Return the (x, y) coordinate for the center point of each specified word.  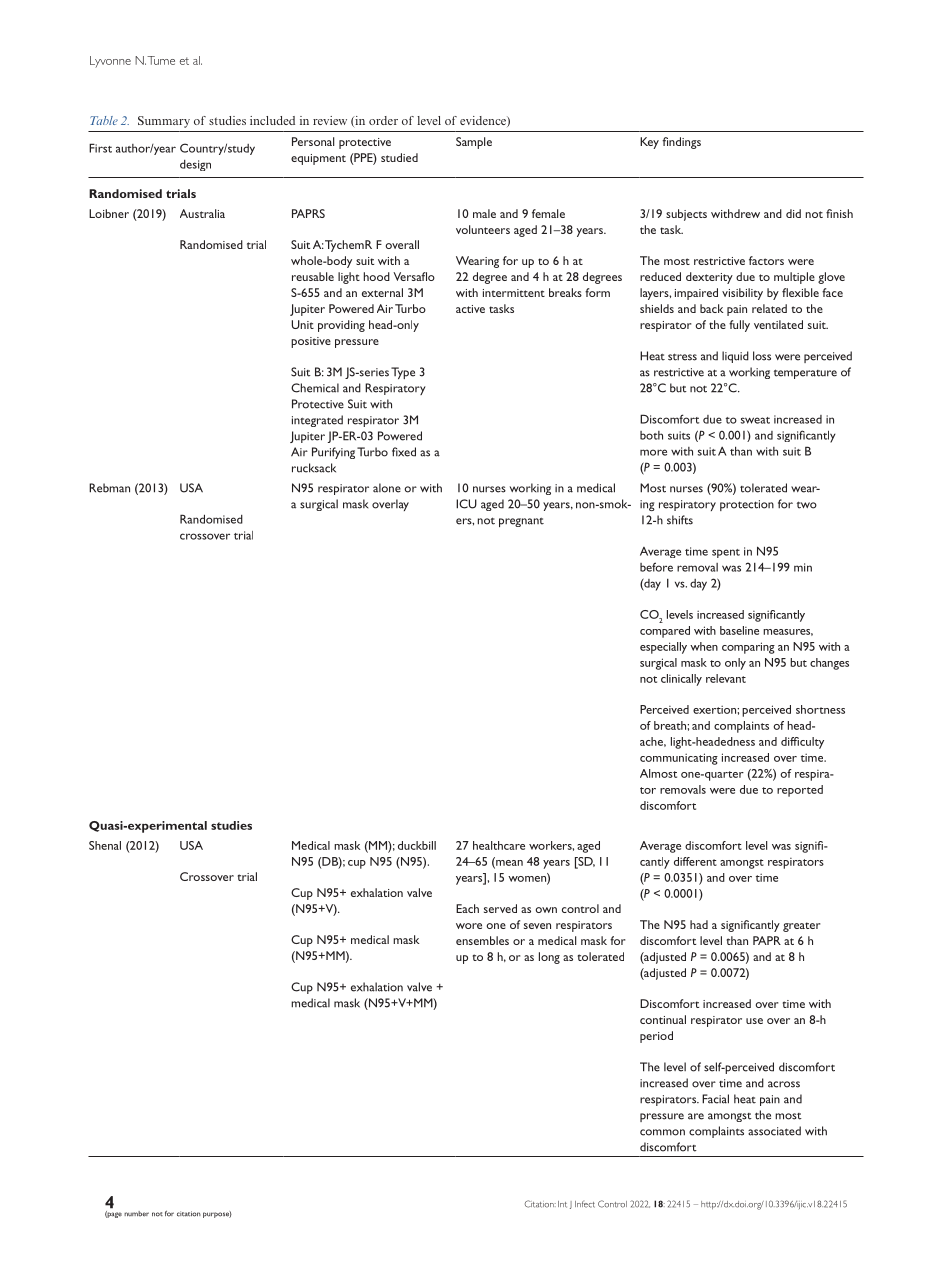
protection (747, 505)
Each (467, 908)
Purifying (333, 453)
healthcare (499, 845)
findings (681, 143)
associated (774, 1131)
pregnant (521, 522)
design (195, 165)
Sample (474, 143)
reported (800, 791)
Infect (585, 1204)
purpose (217, 1214)
